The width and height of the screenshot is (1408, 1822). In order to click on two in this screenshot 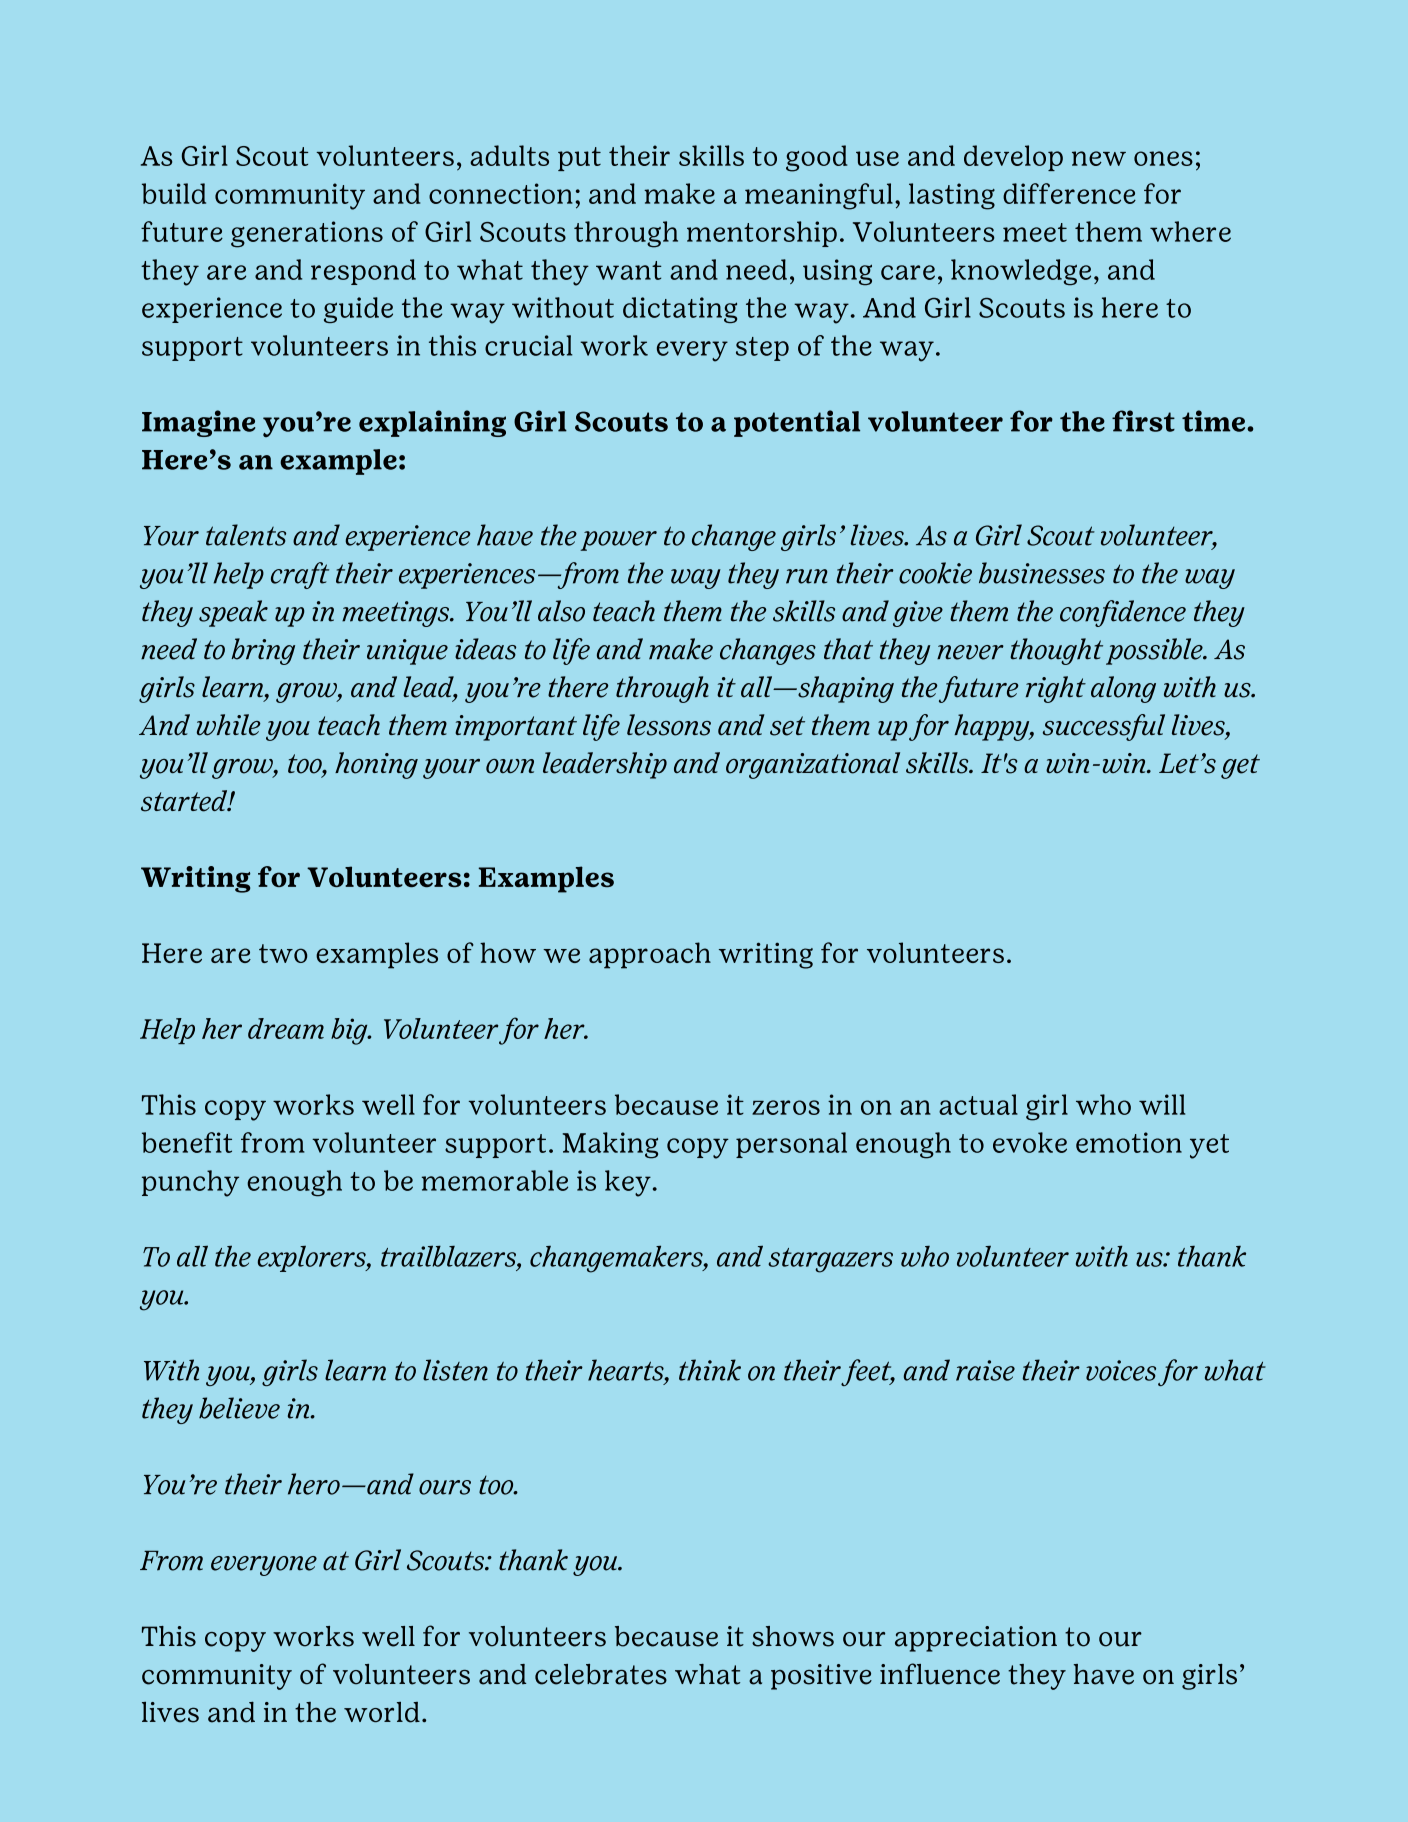, I will do `click(283, 953)`.
